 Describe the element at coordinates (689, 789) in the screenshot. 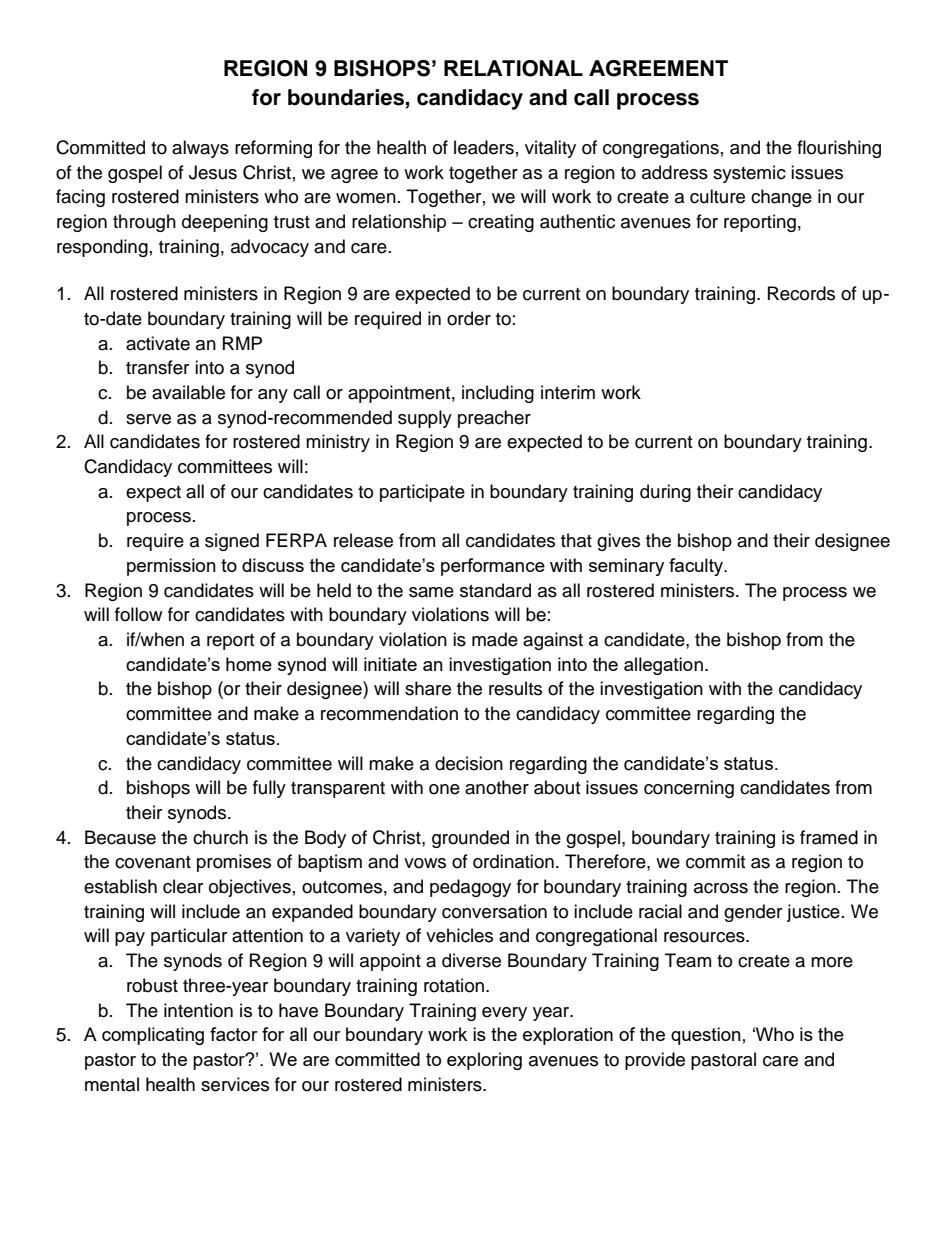

I see `concerning` at that location.
